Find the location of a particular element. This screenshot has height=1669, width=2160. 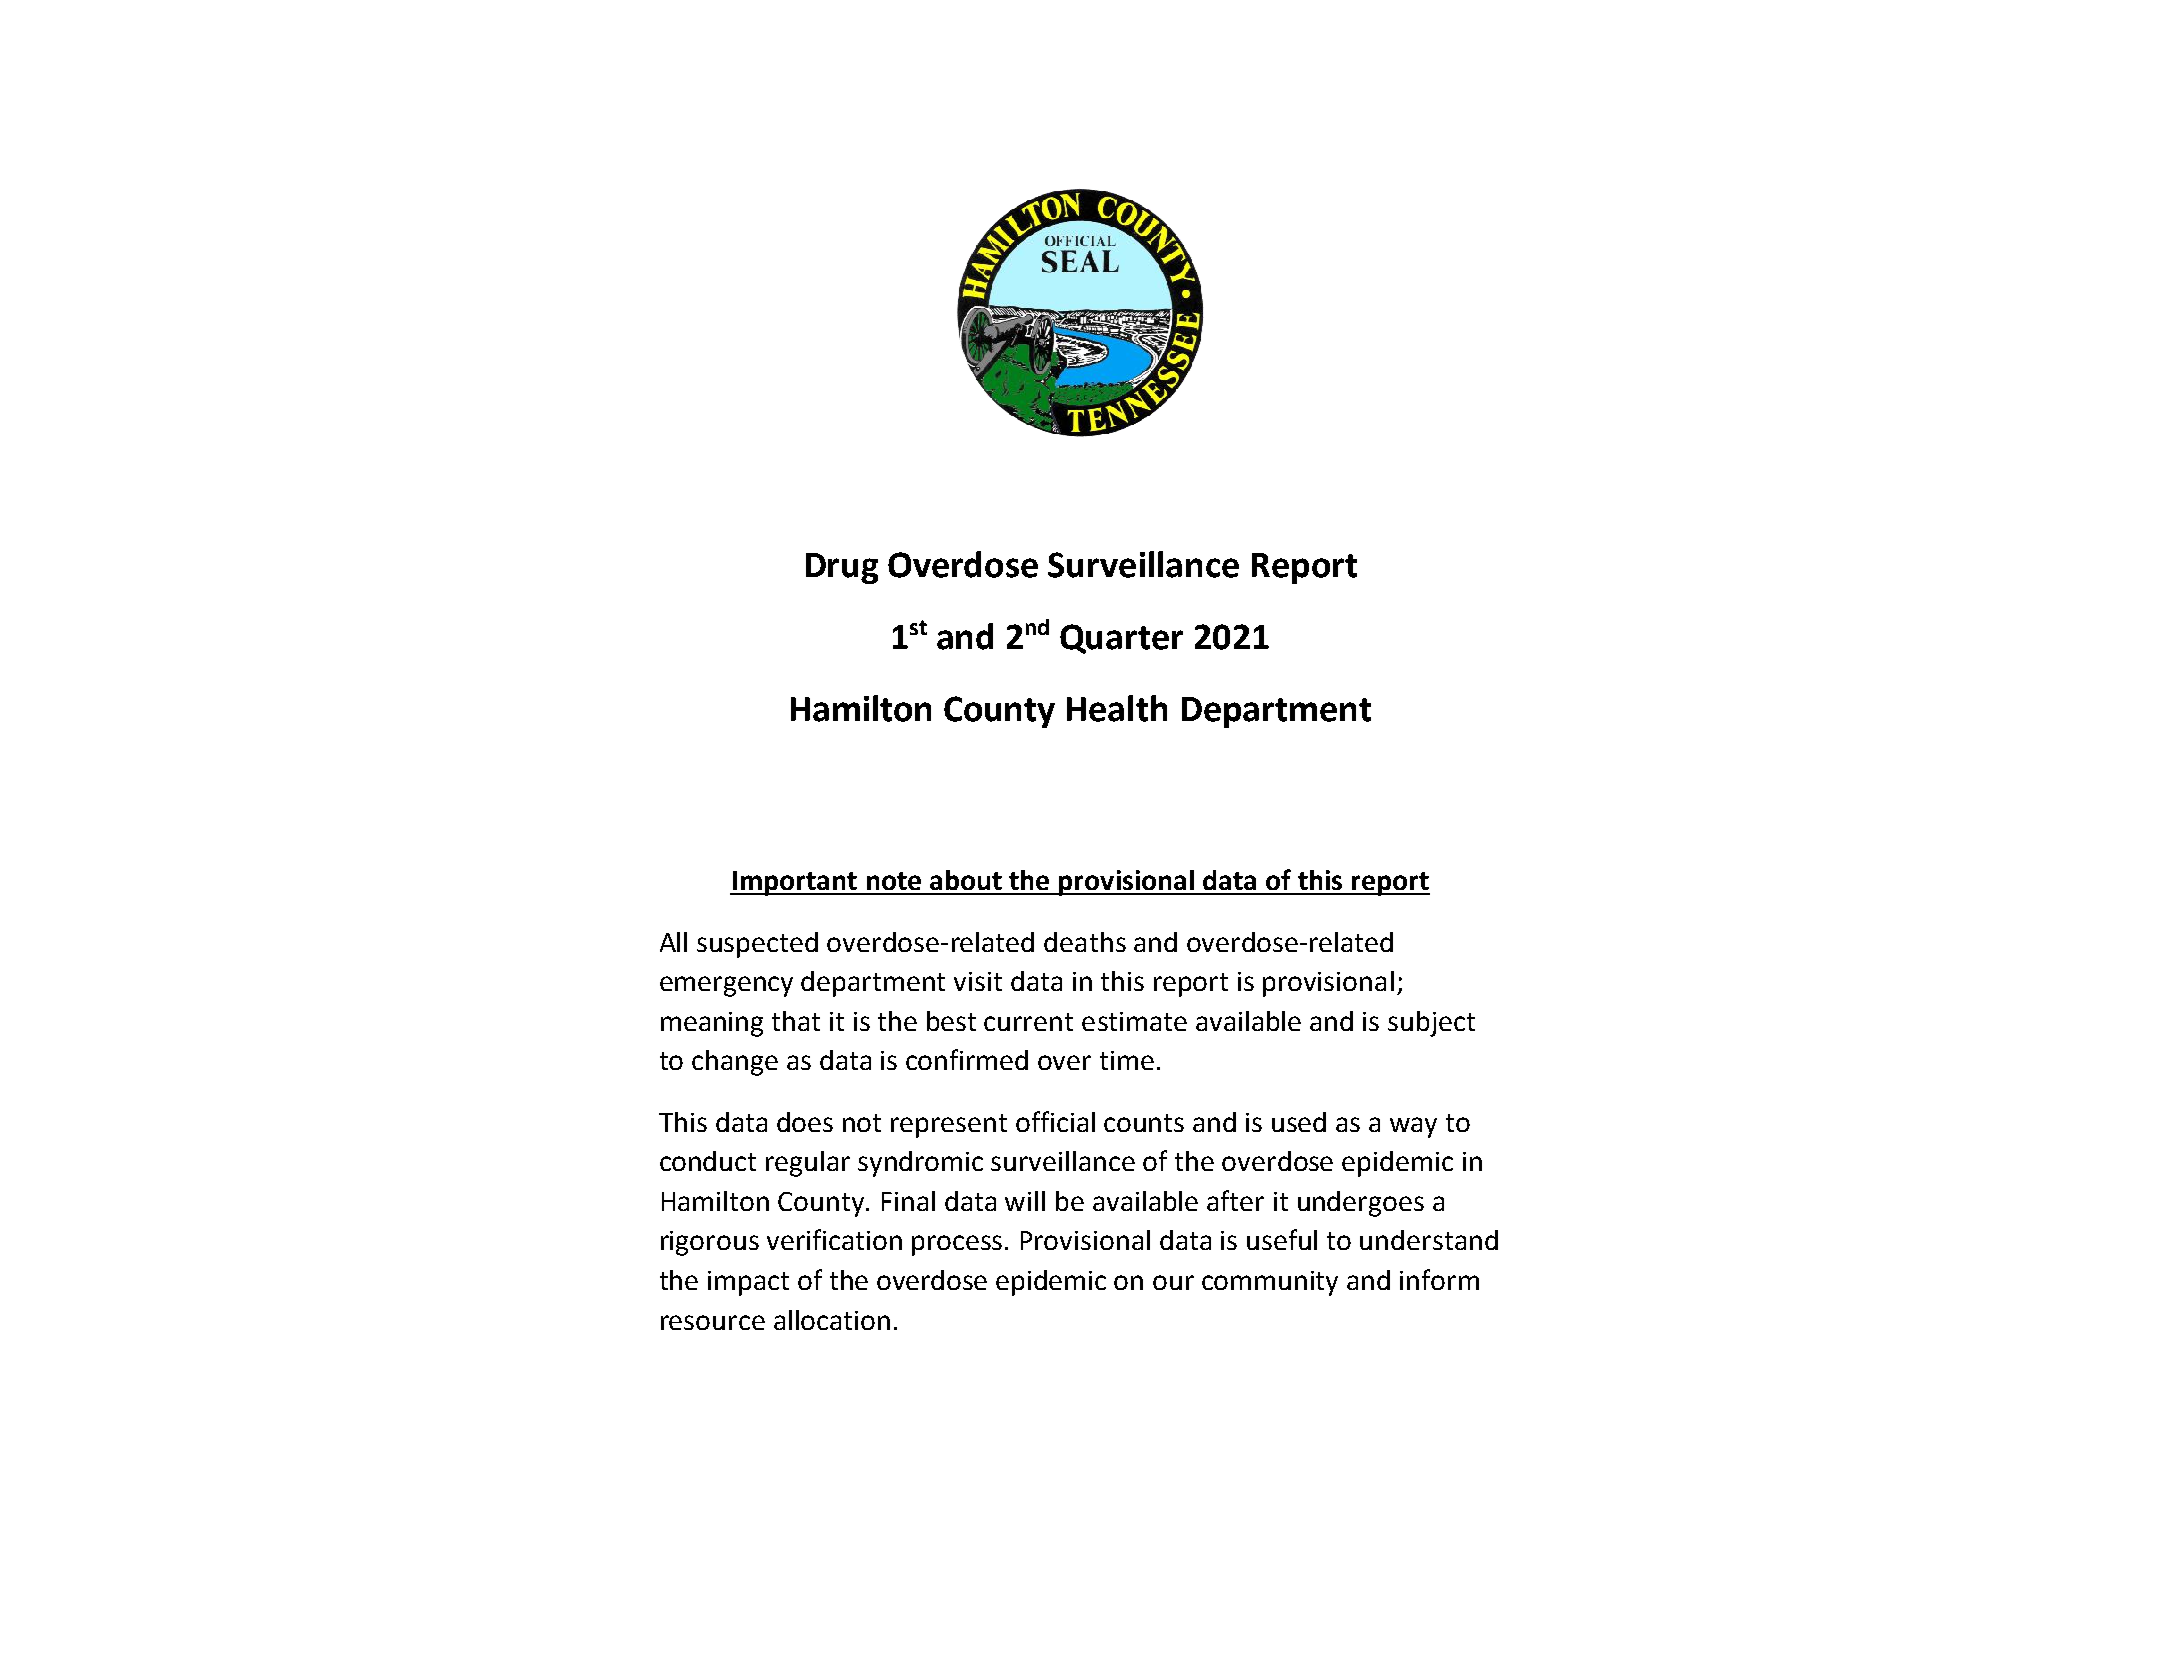

Health is located at coordinates (1117, 708).
